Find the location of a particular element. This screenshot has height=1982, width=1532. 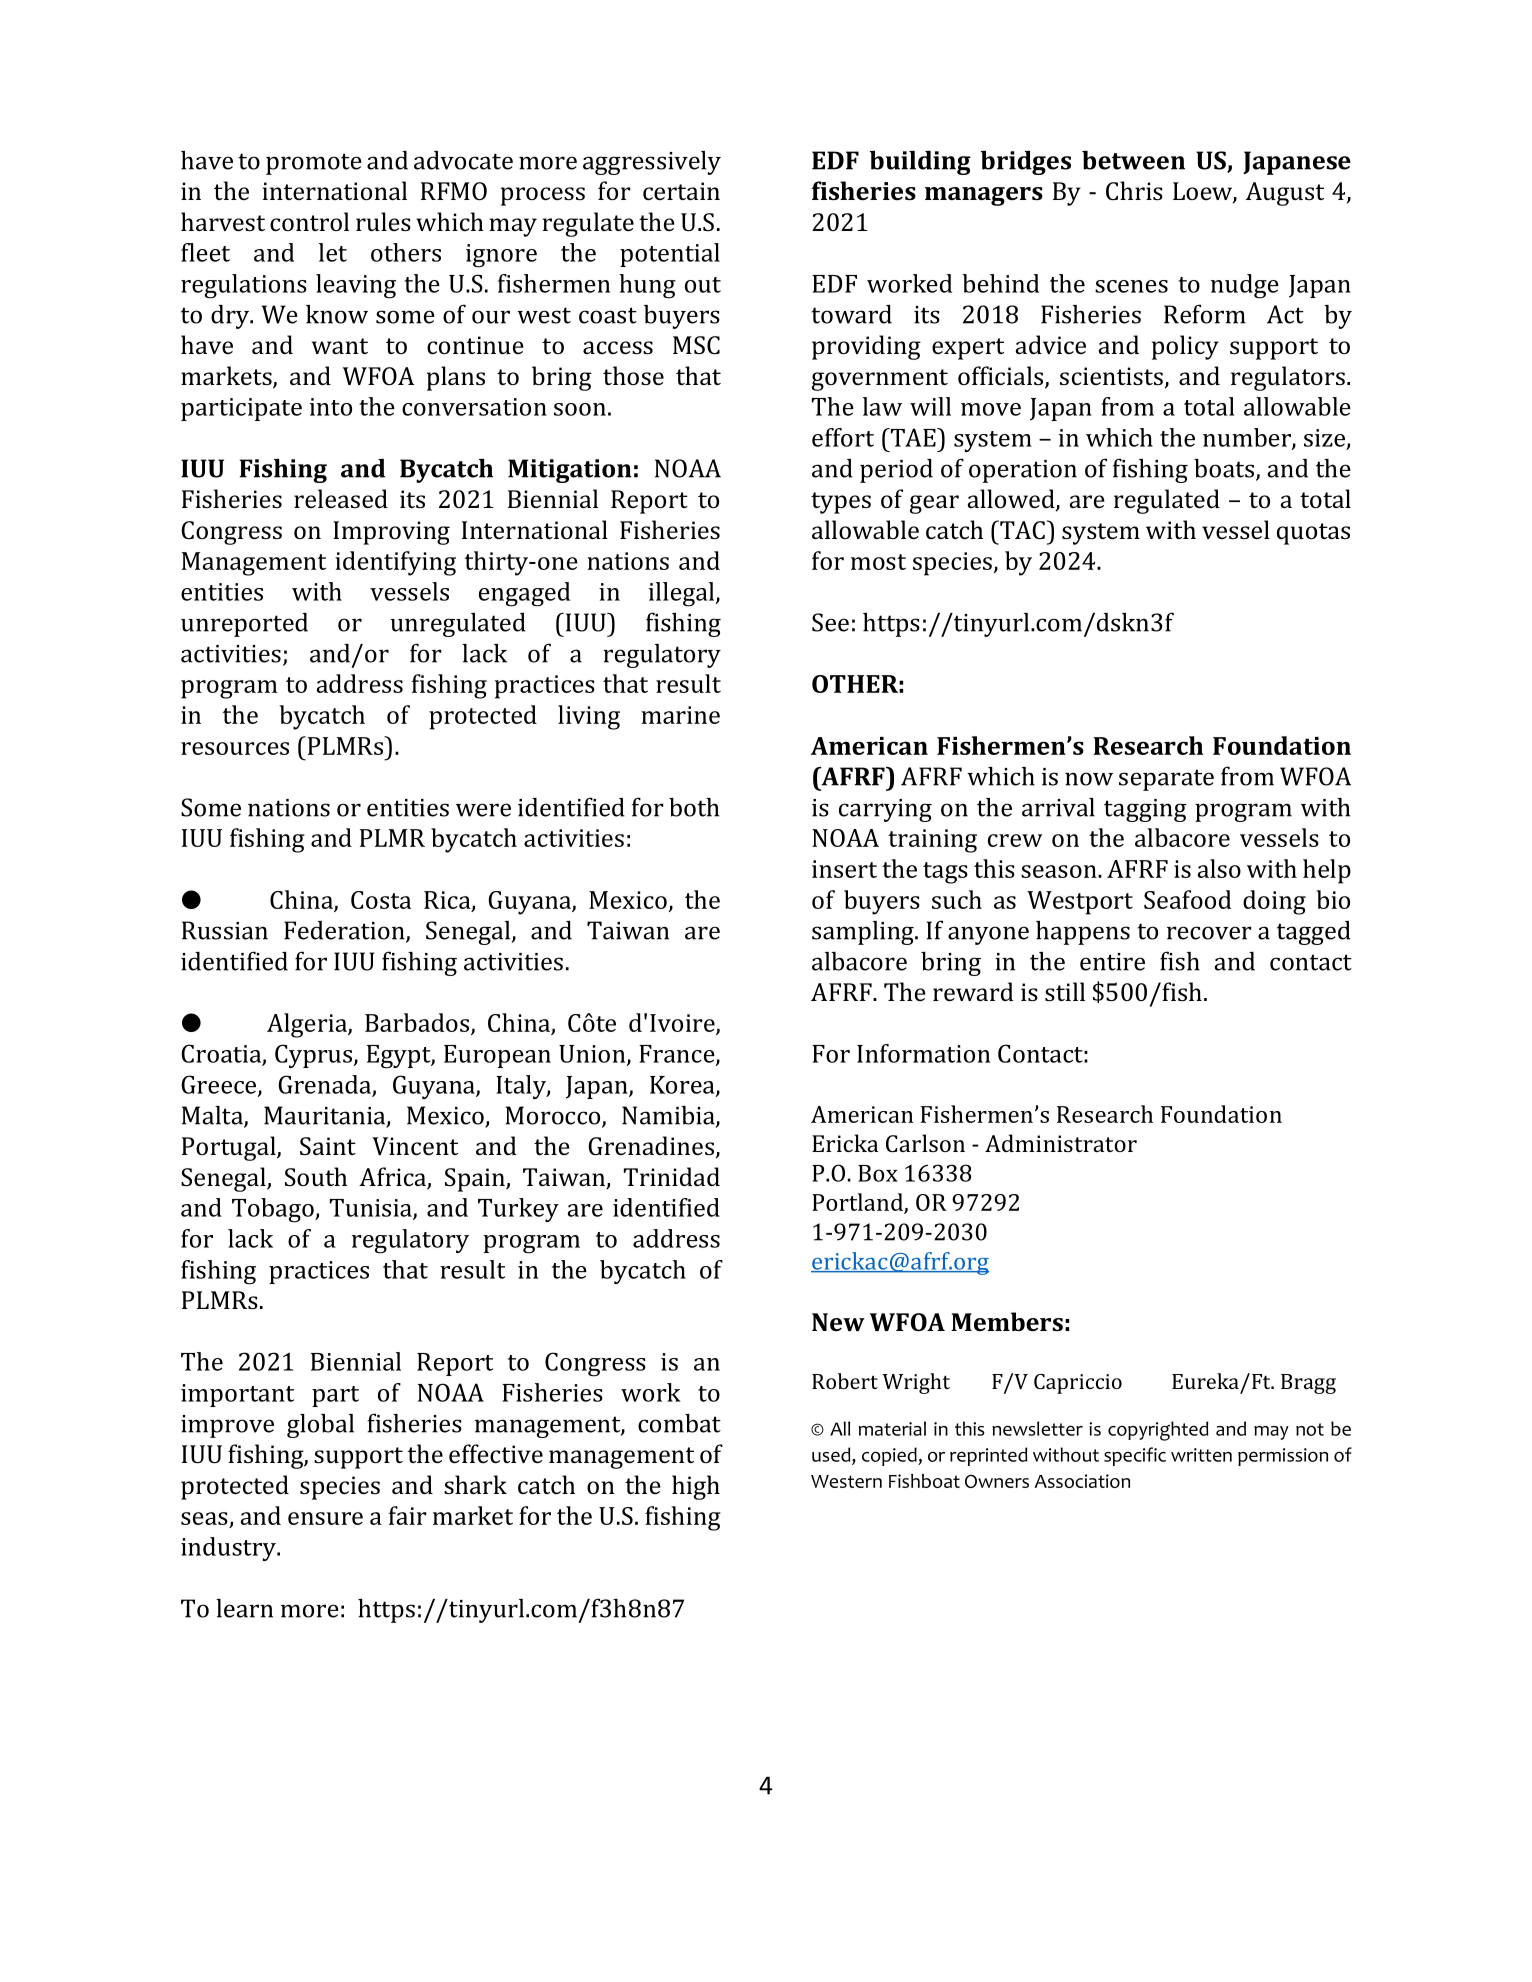

See is located at coordinates (830, 622).
